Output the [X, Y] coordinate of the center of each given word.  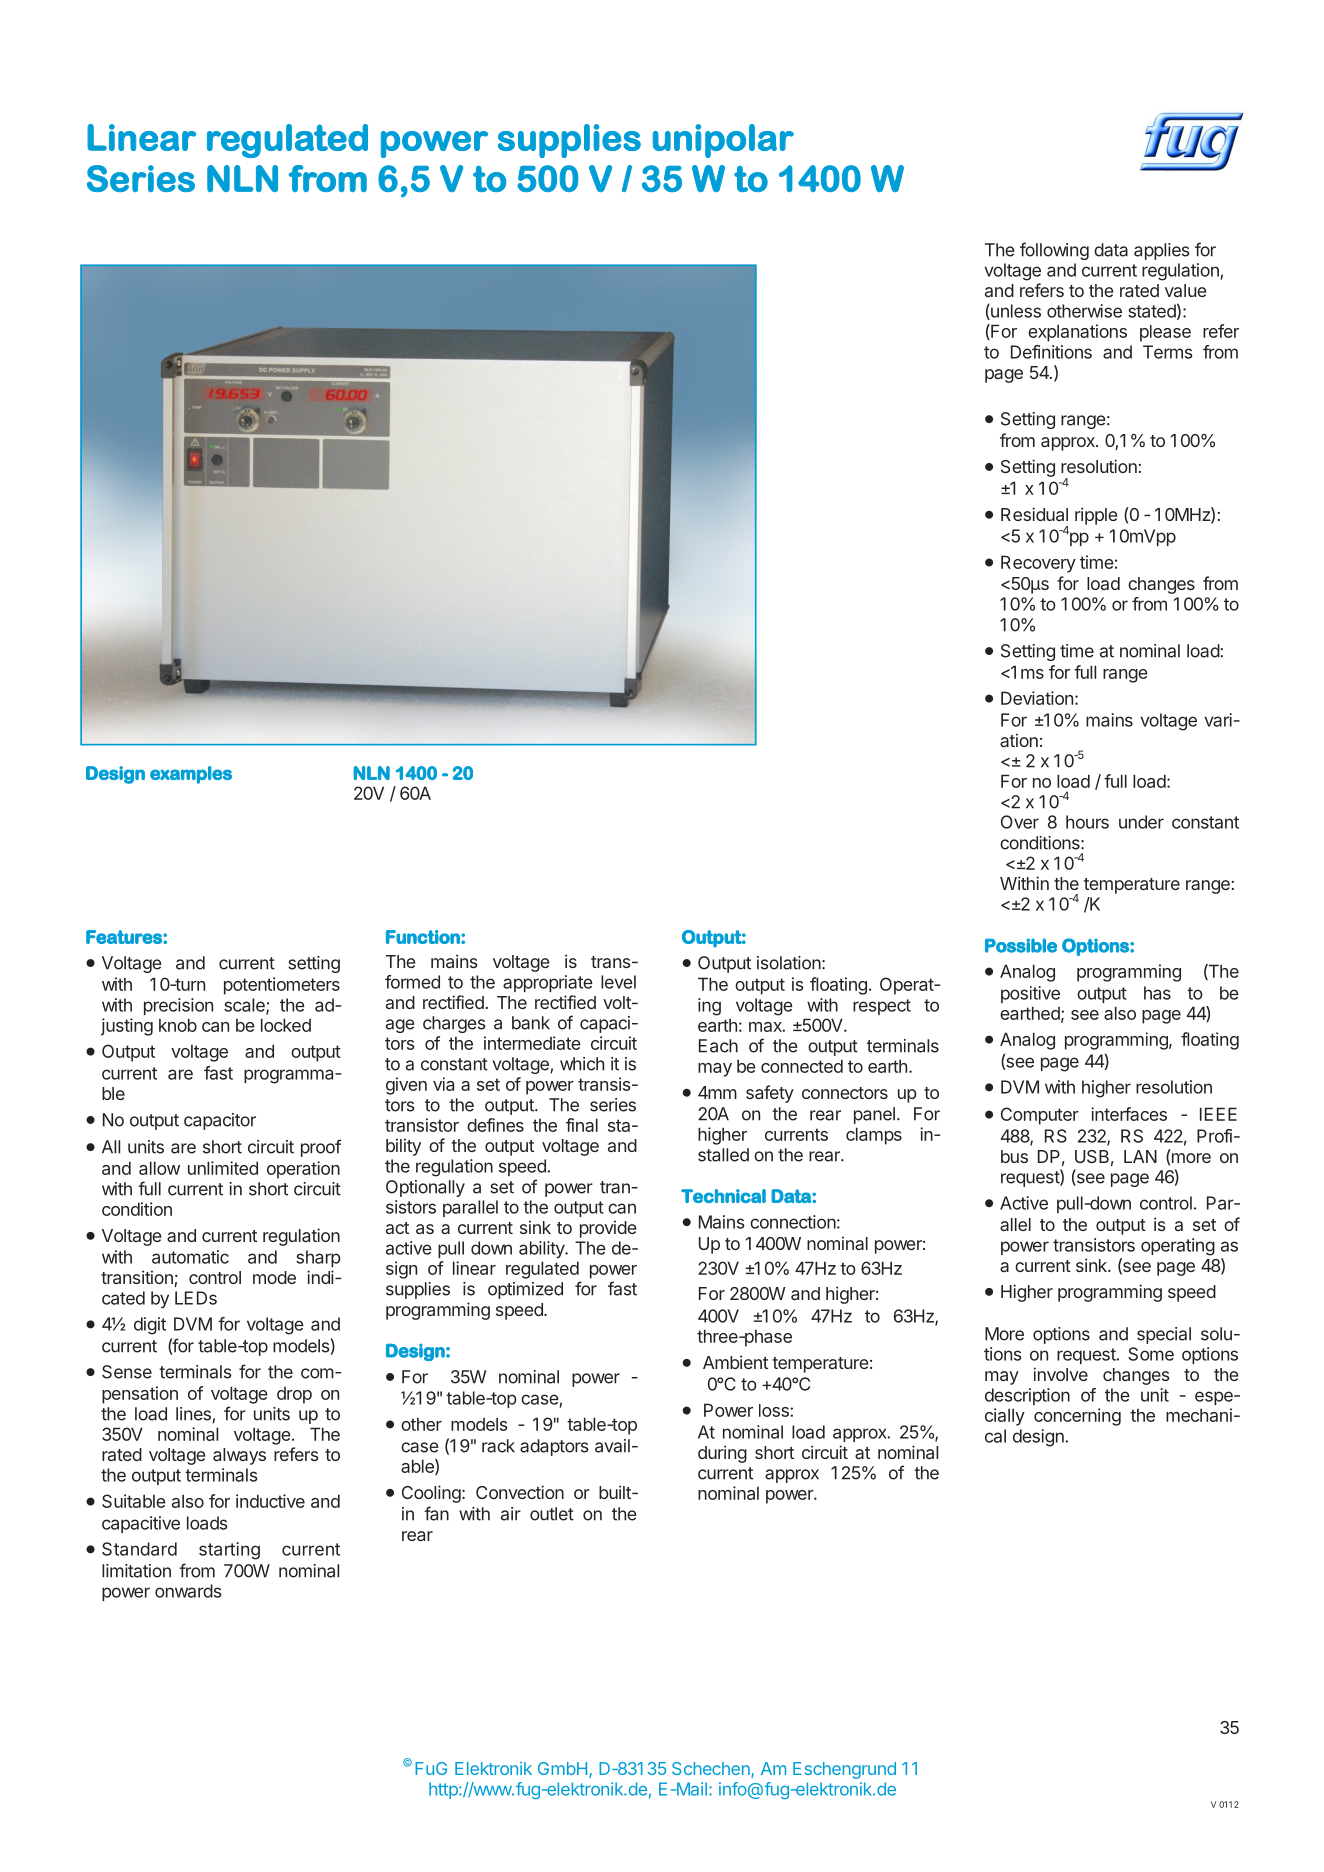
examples [191, 775]
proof [321, 1148]
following [1054, 251]
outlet [552, 1514]
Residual [1034, 514]
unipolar [723, 141]
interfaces [1129, 1114]
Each [718, 1046]
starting [229, 1551]
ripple [1096, 516]
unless [1015, 312]
